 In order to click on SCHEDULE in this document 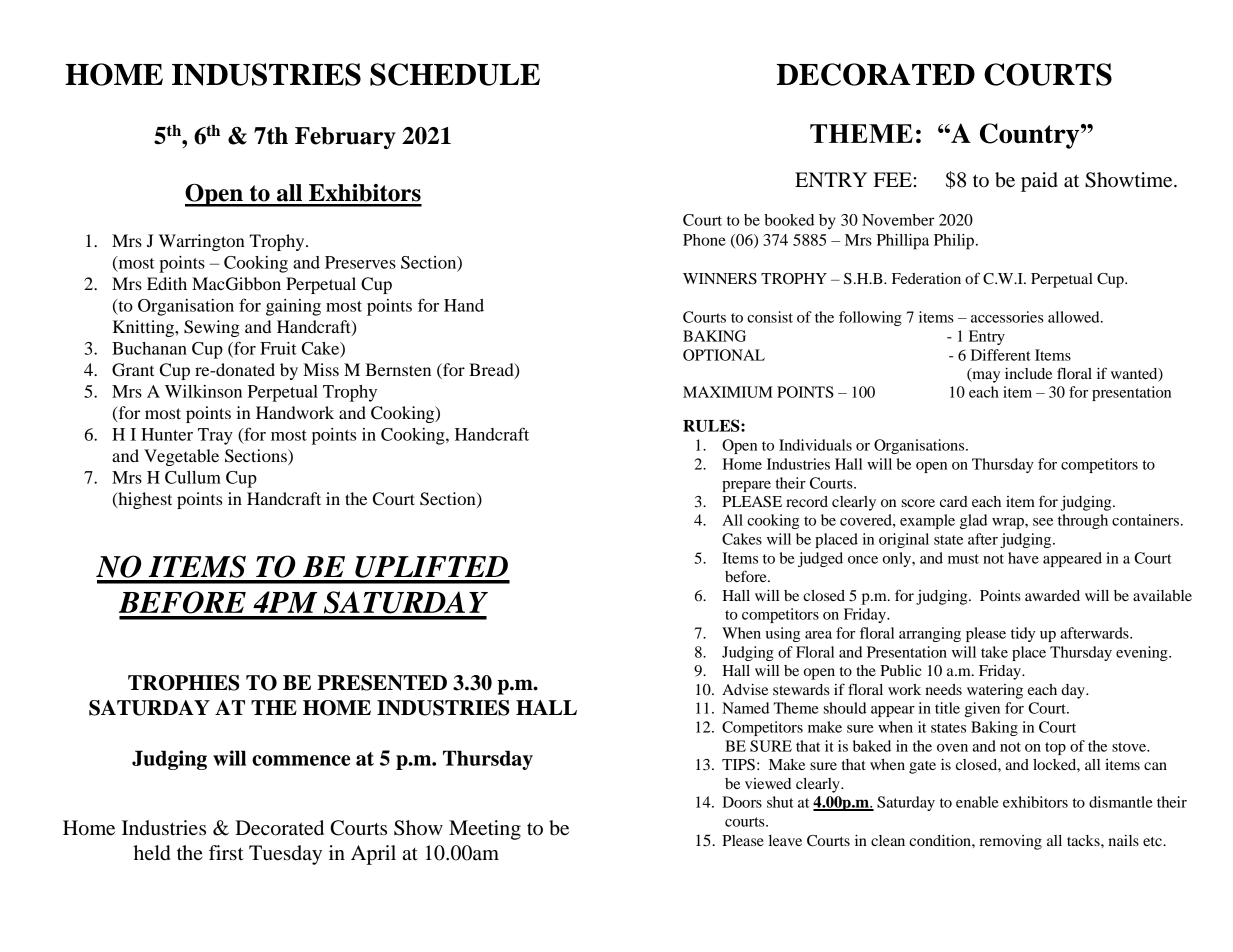, I will do `click(455, 74)`.
